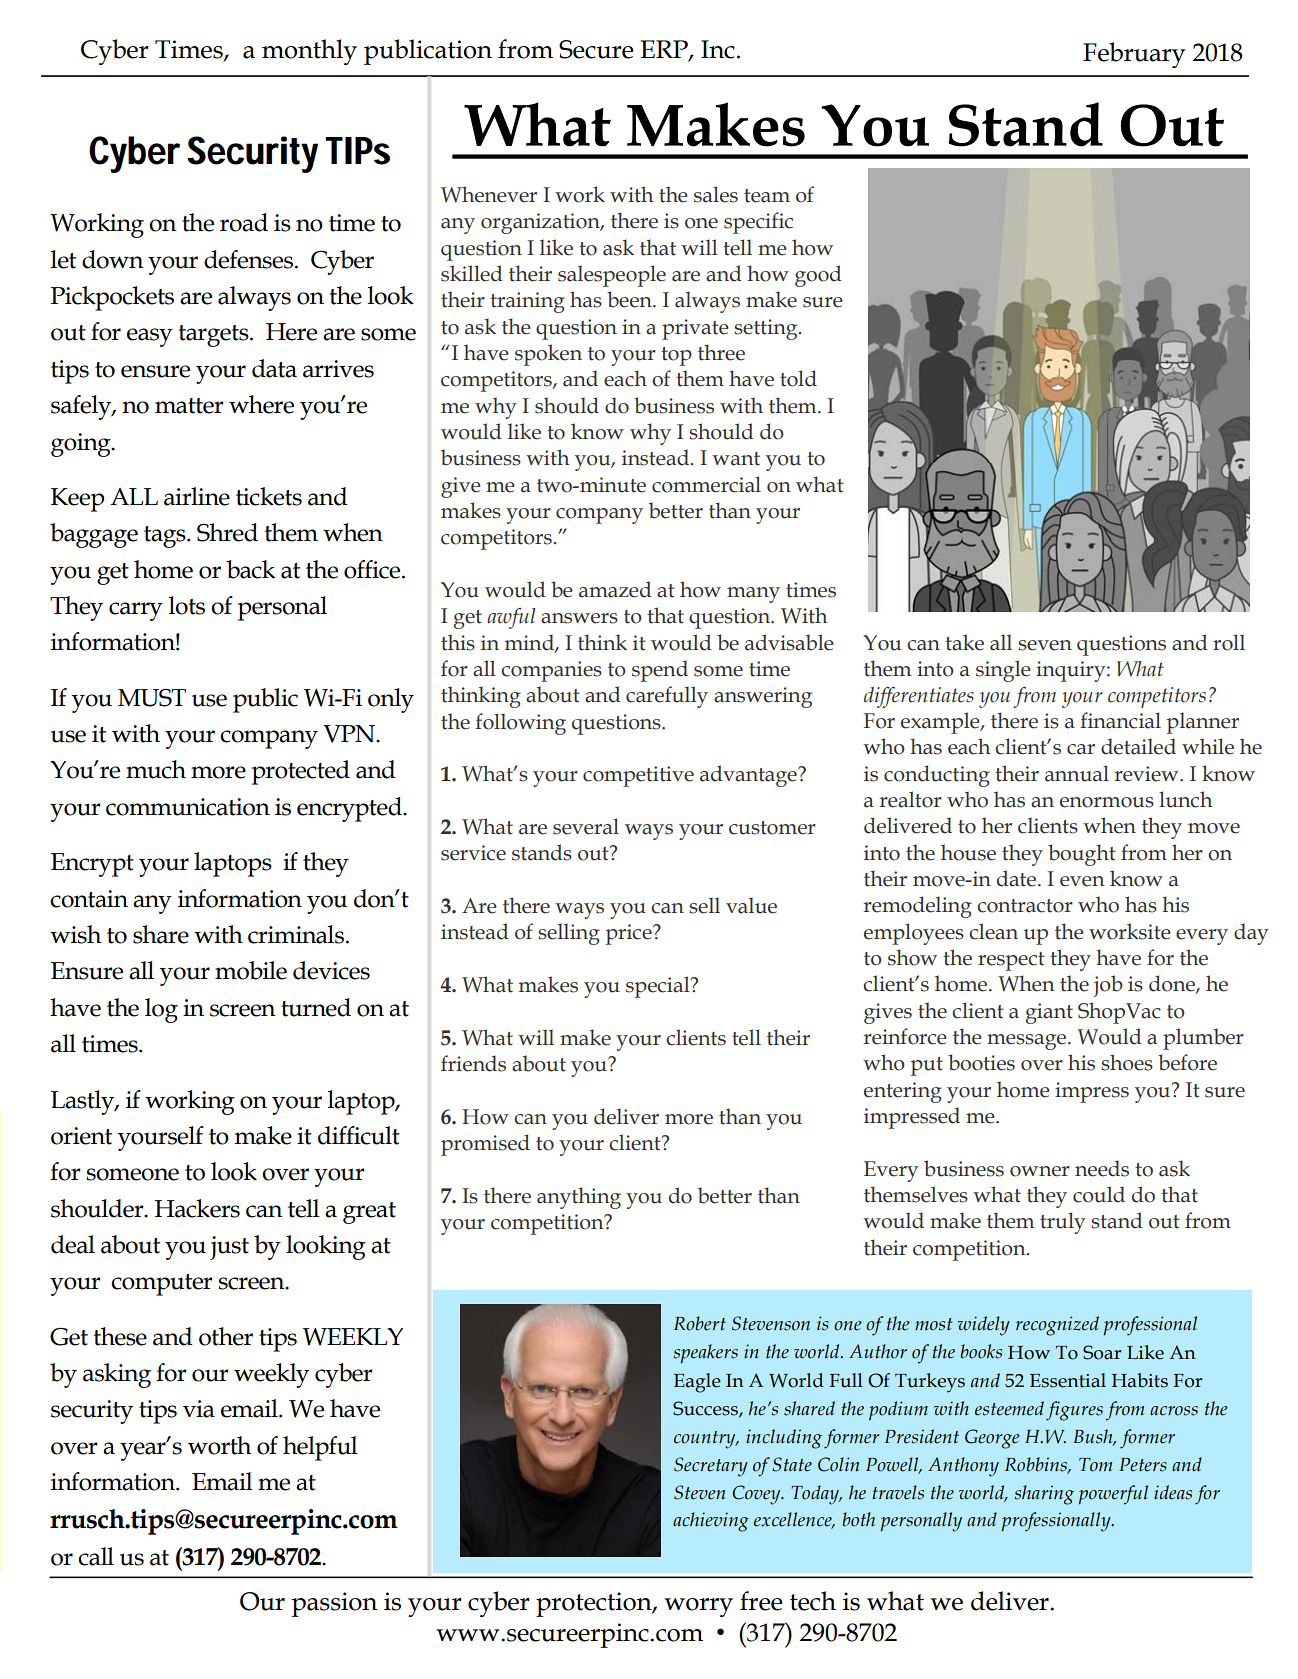 The image size is (1298, 1679). Describe the element at coordinates (96, 1556) in the document. I see `call` at that location.
